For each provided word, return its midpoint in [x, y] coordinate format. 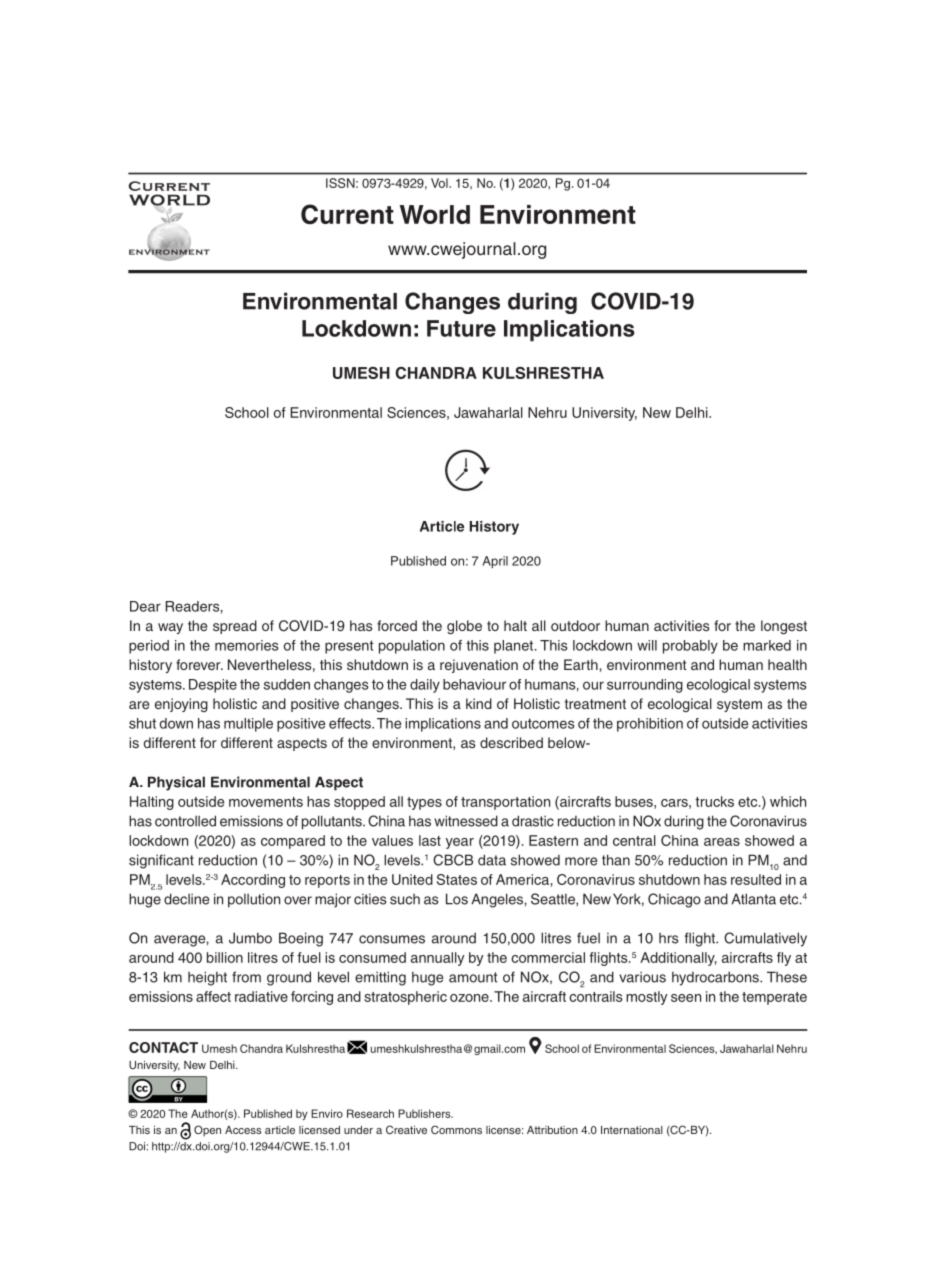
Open [207, 1131]
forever [199, 664]
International [632, 1130]
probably [690, 647]
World [435, 214]
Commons [456, 1129]
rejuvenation [479, 666]
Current [347, 214]
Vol [440, 183]
